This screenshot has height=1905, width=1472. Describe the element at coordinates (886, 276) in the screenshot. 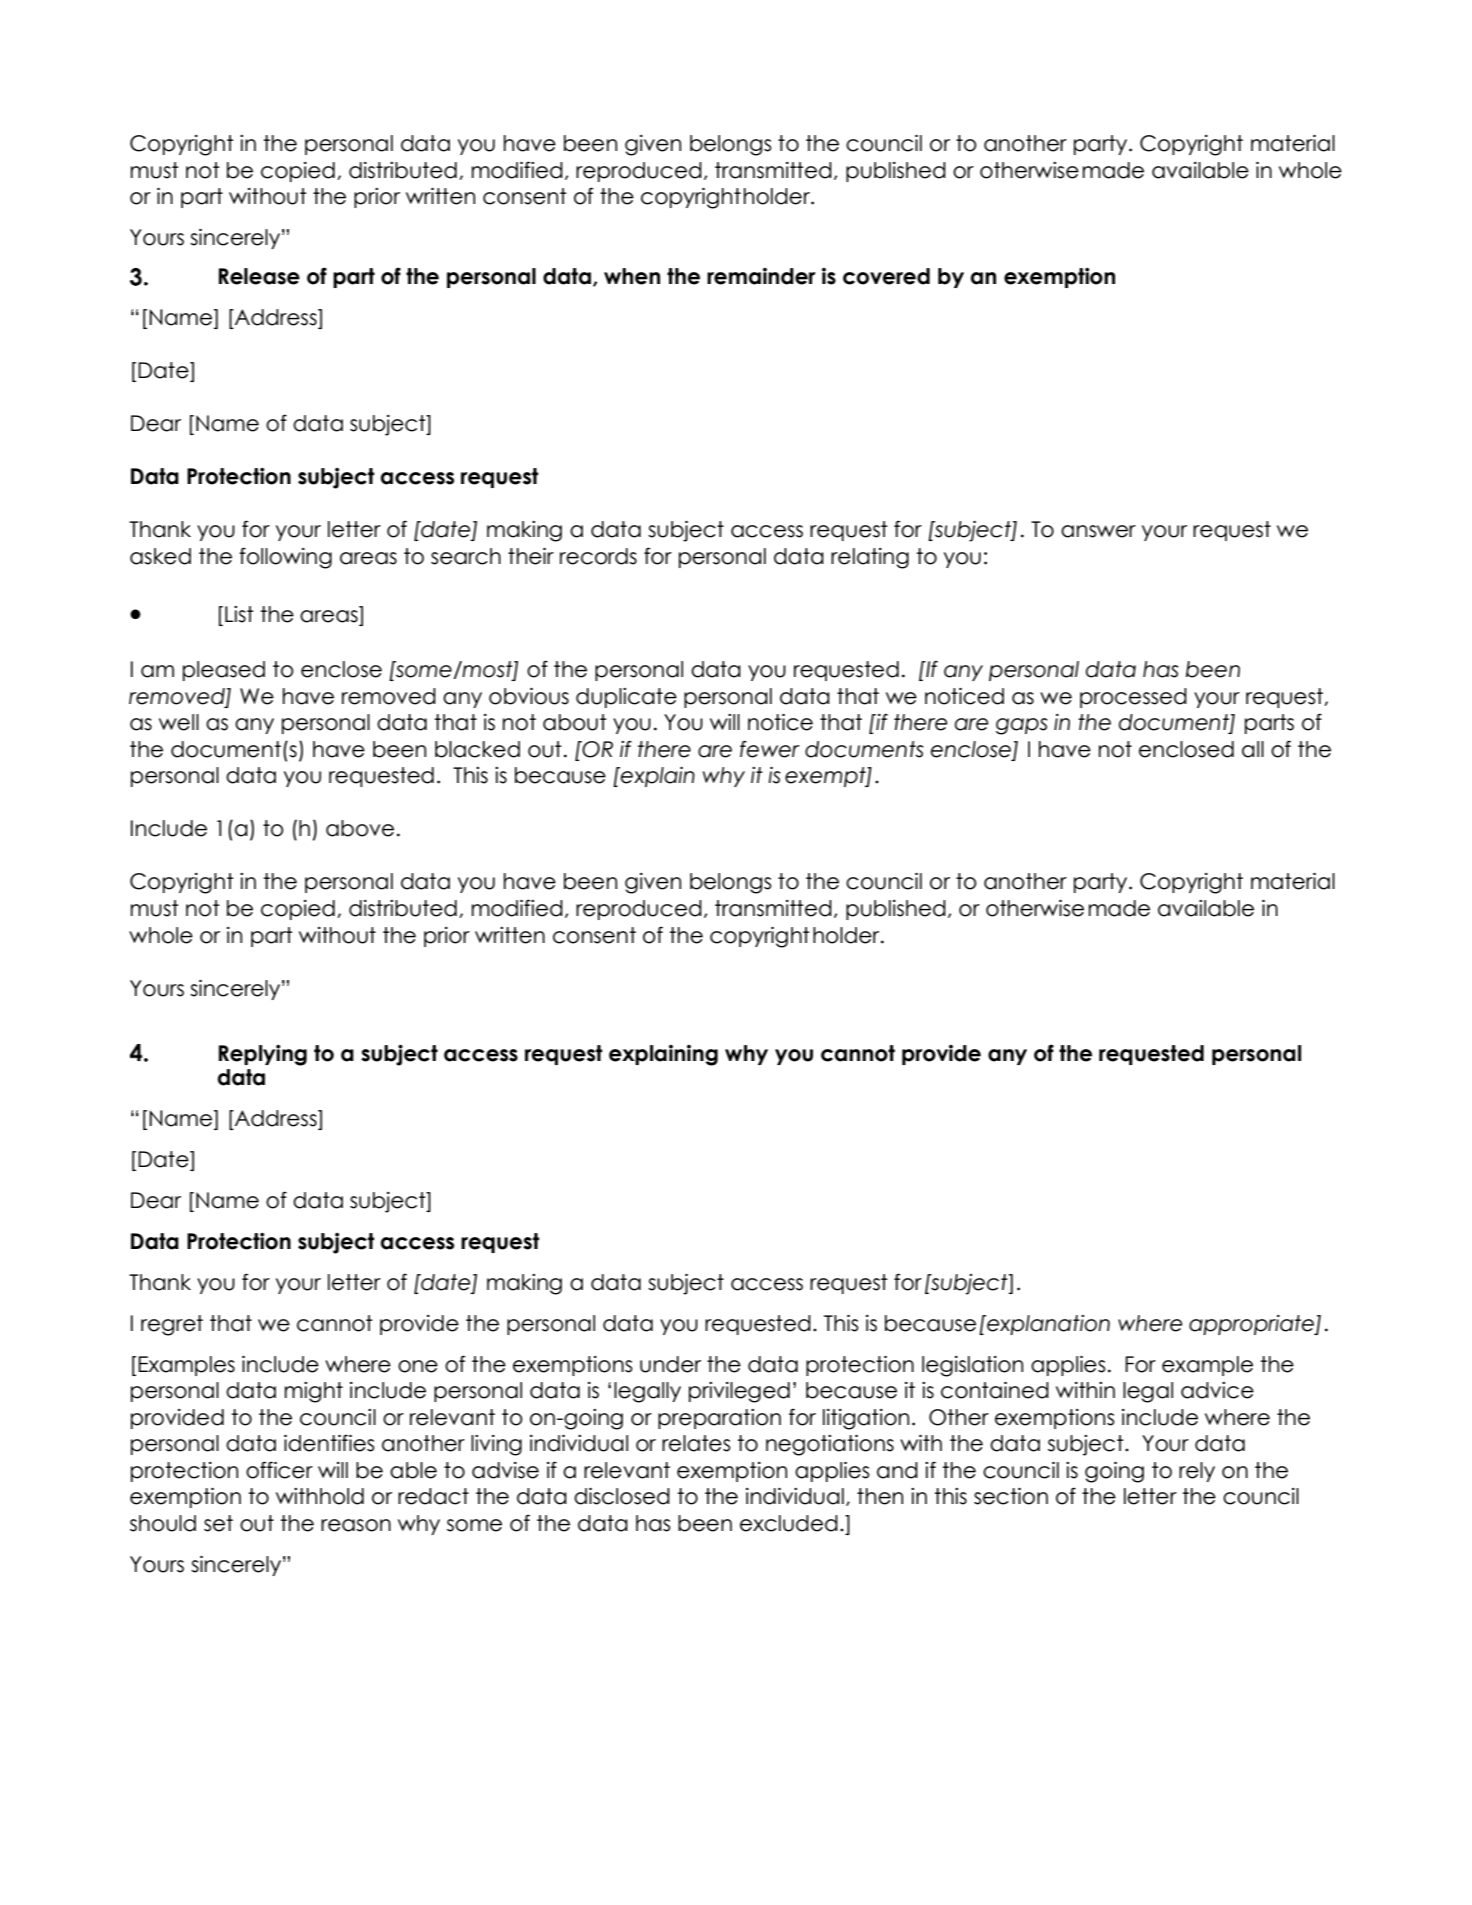

I see `covered` at that location.
